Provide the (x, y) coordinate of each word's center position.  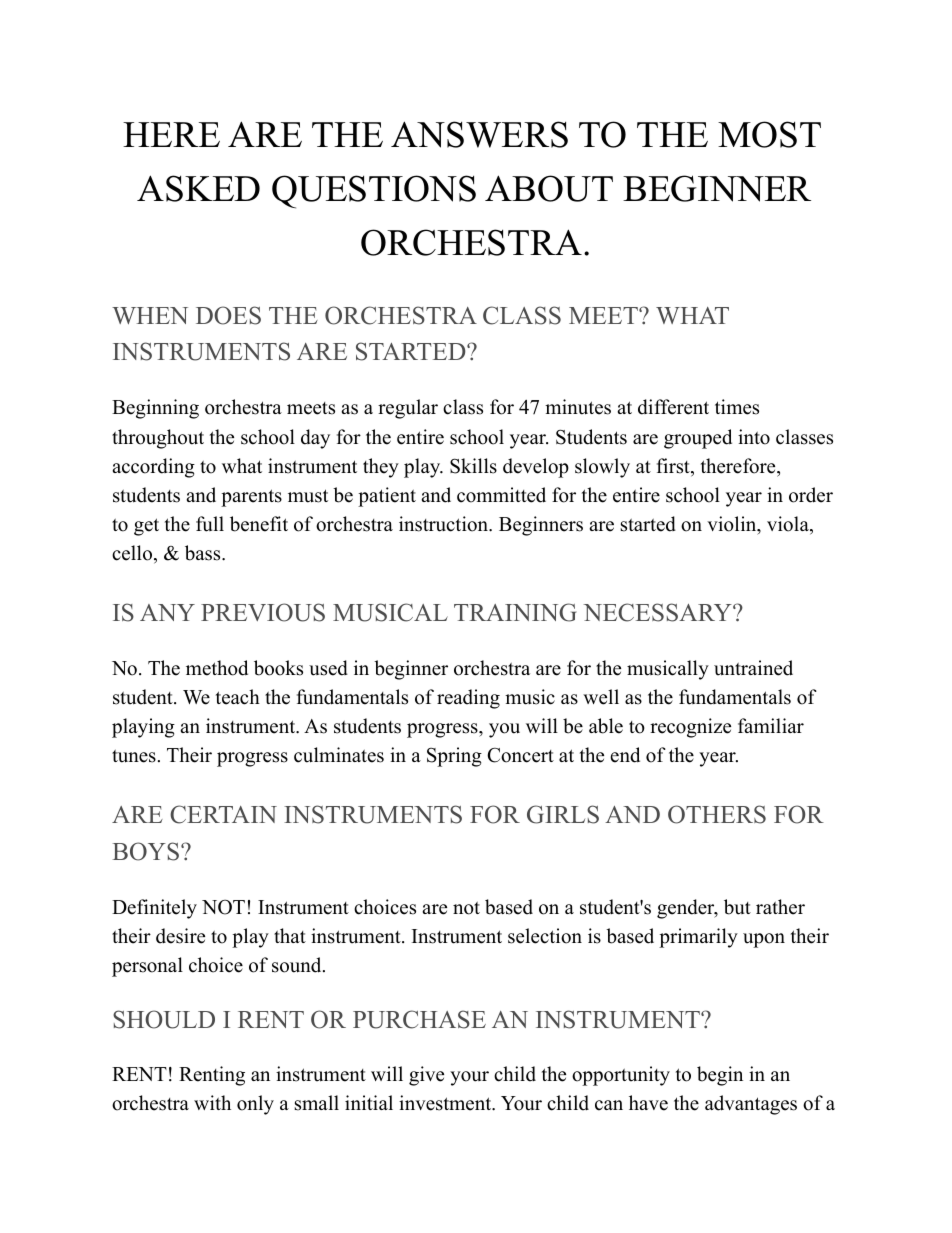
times (737, 407)
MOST (769, 134)
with (212, 1102)
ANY (167, 612)
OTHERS (717, 814)
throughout (158, 439)
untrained (753, 668)
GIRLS (563, 814)
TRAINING (515, 612)
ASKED (198, 188)
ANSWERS (479, 134)
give (426, 1076)
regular (408, 409)
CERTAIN (223, 814)
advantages (751, 1105)
